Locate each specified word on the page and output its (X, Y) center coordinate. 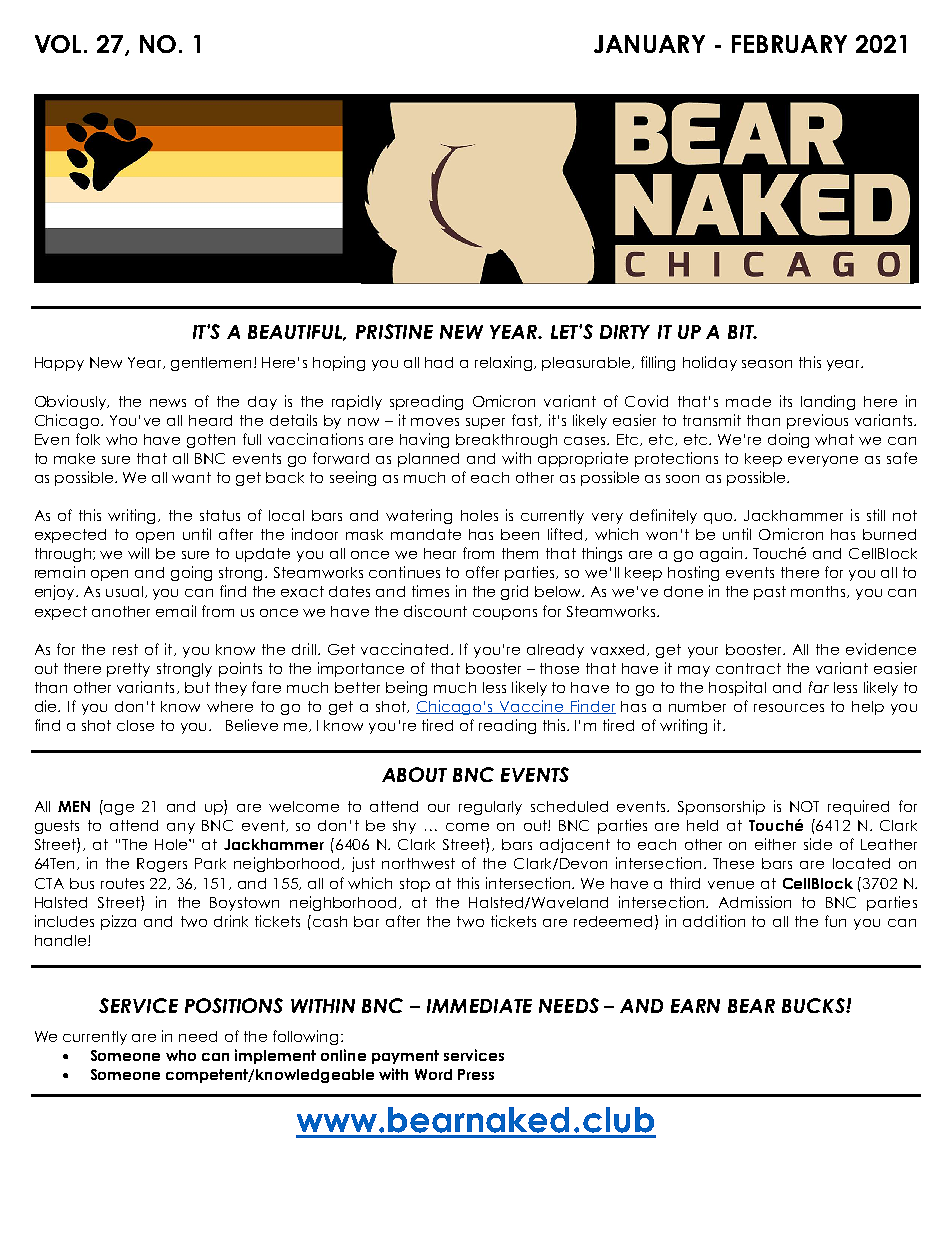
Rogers (162, 865)
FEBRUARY (789, 44)
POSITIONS (234, 1005)
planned (428, 460)
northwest (418, 863)
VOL (60, 44)
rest (125, 649)
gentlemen (213, 364)
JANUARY (649, 44)
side (818, 844)
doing (788, 440)
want (191, 477)
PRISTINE (394, 331)
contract (748, 668)
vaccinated (404, 649)
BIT (742, 332)
